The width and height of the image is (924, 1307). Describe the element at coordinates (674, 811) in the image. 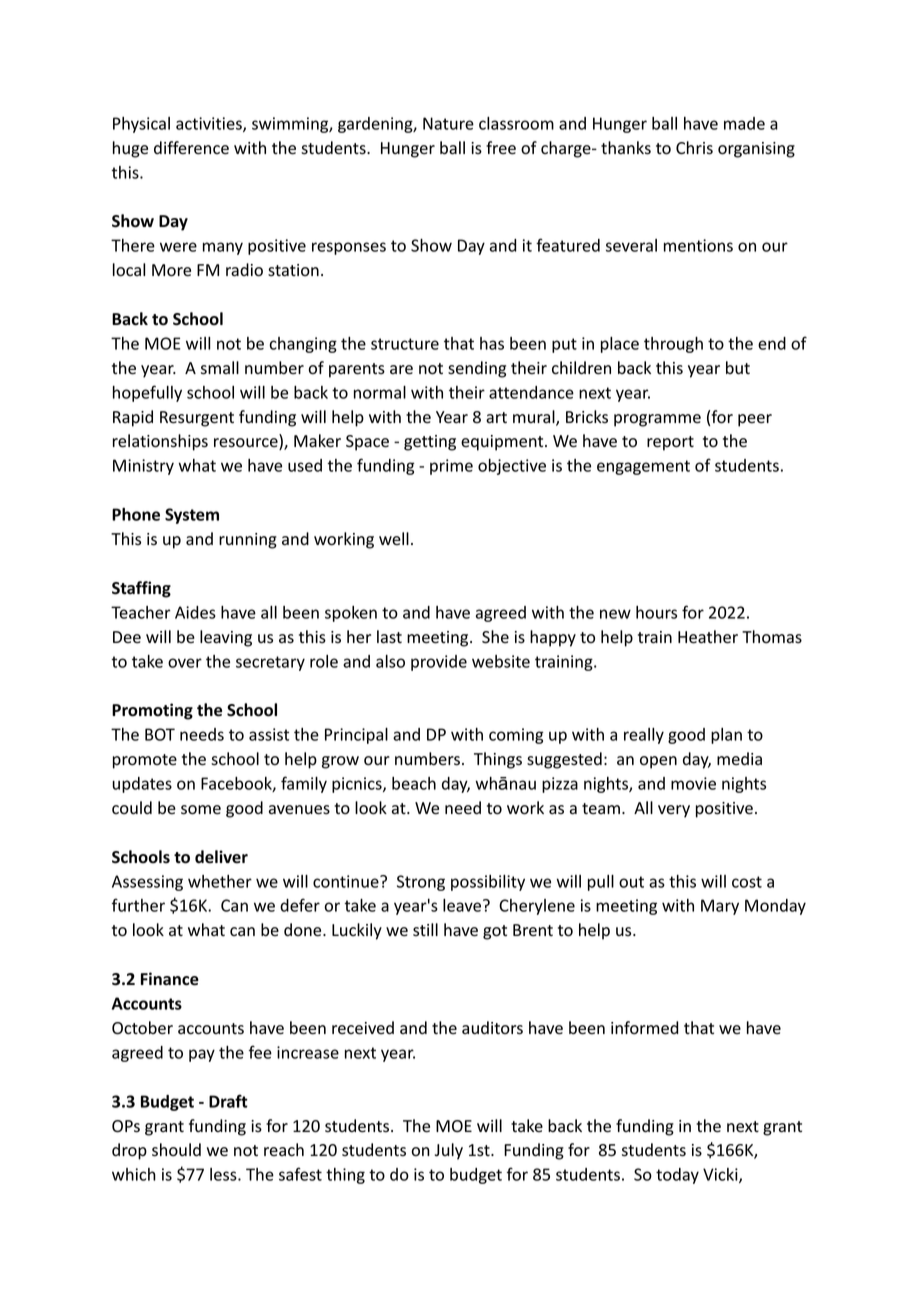

I see `very` at that location.
